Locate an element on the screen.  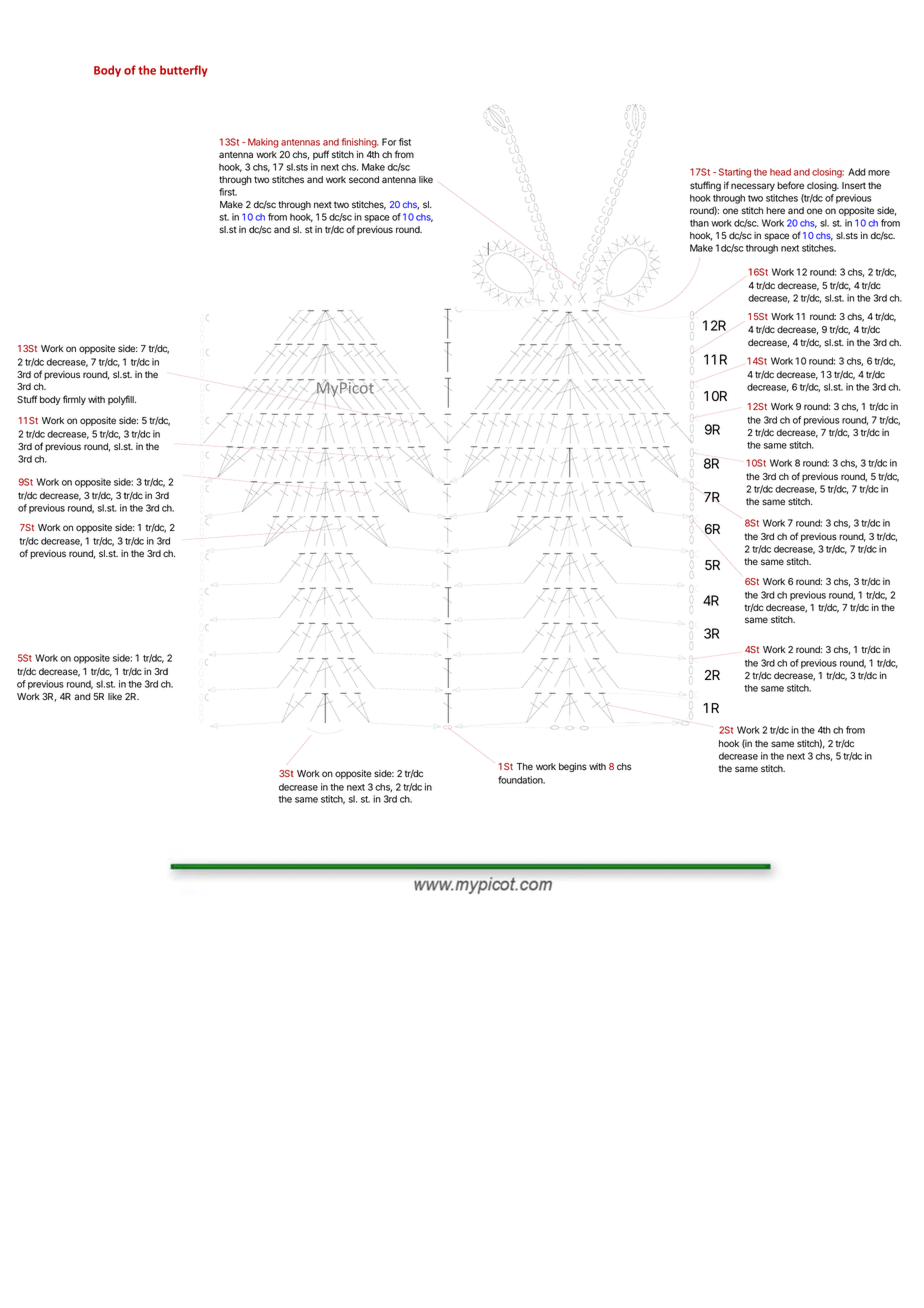
puff is located at coordinates (321, 155).
